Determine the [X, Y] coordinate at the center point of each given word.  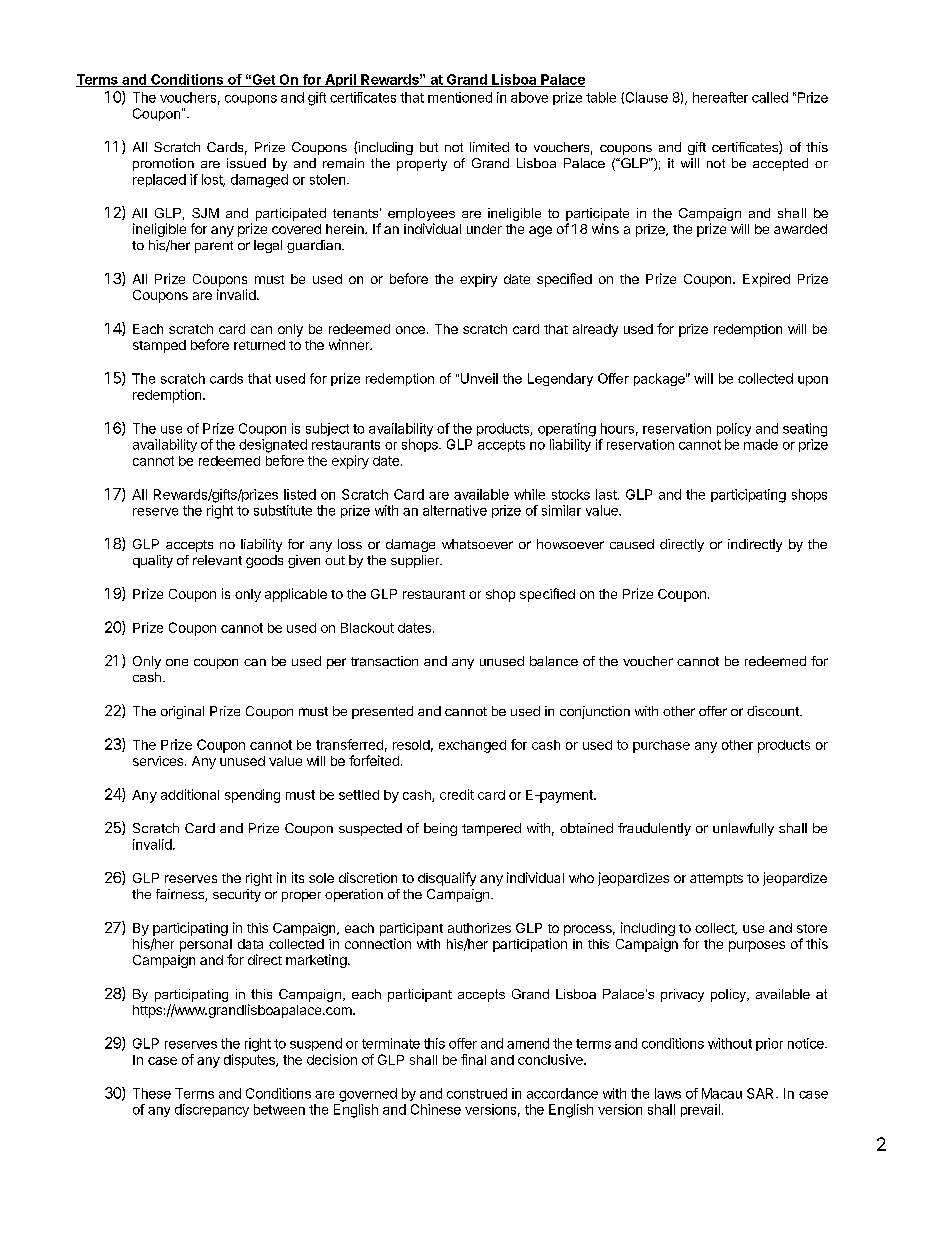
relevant [217, 560]
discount [774, 711]
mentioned [460, 97]
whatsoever [477, 544]
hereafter [720, 97]
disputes [250, 1061]
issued [246, 163]
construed [477, 1093]
